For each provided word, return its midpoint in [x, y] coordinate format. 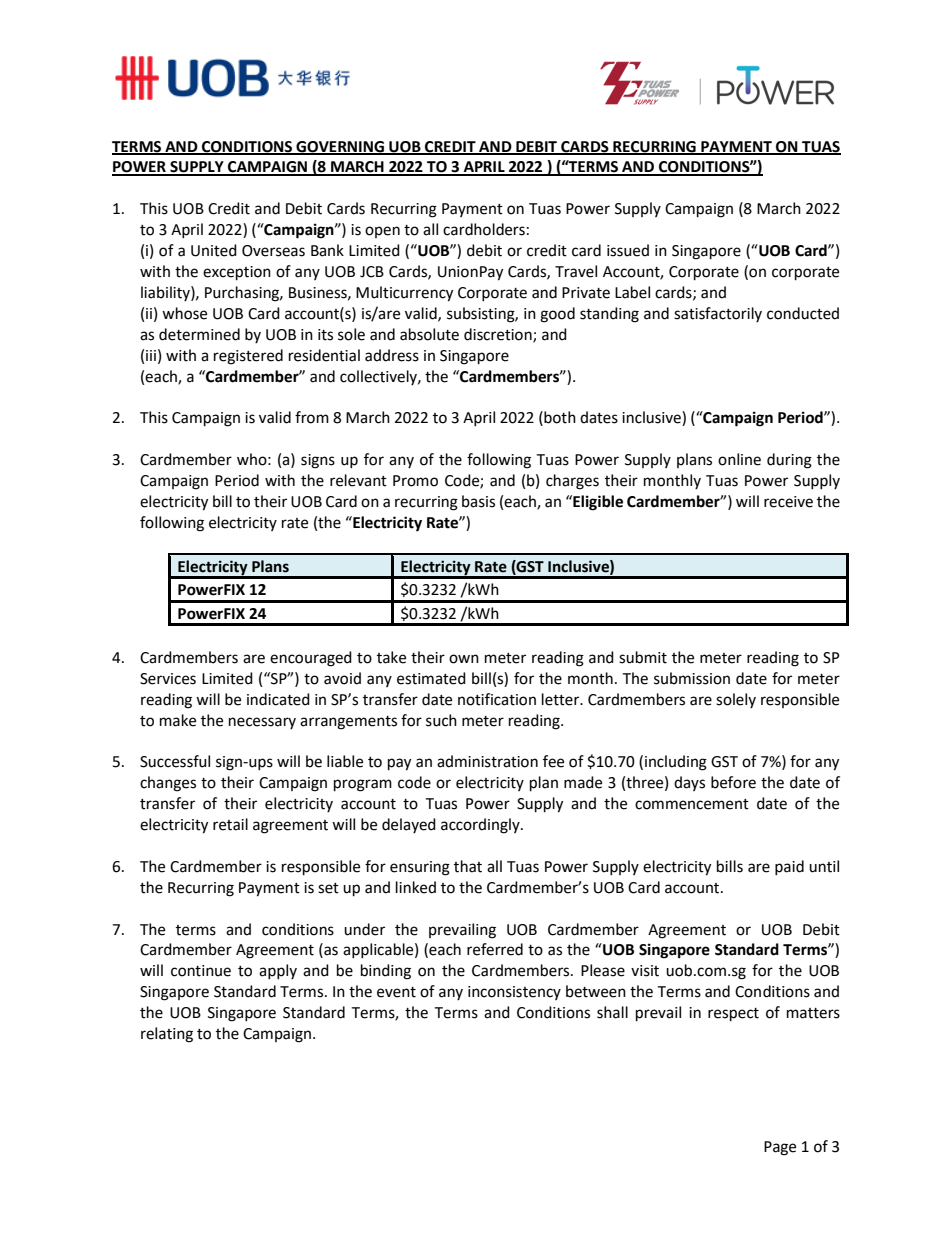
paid [789, 867]
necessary [262, 723]
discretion [499, 335]
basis [478, 501]
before [733, 782]
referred [495, 949]
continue [201, 971]
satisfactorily [718, 314]
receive [788, 502]
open [382, 232]
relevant [358, 480]
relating [167, 1035]
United [214, 250]
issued [628, 250]
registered [248, 357]
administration [487, 761]
